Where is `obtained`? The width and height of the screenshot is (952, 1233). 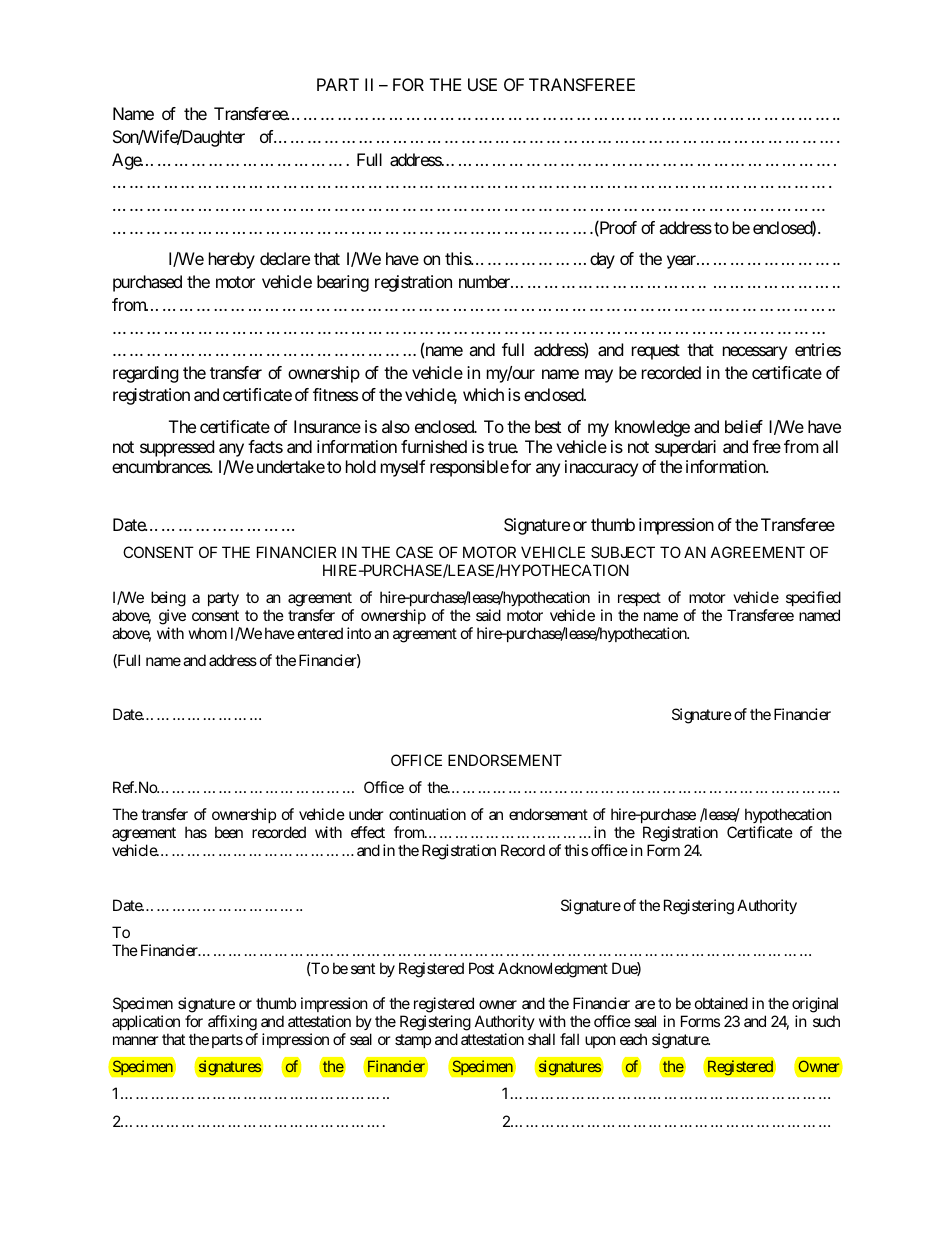
obtained is located at coordinates (721, 1003).
